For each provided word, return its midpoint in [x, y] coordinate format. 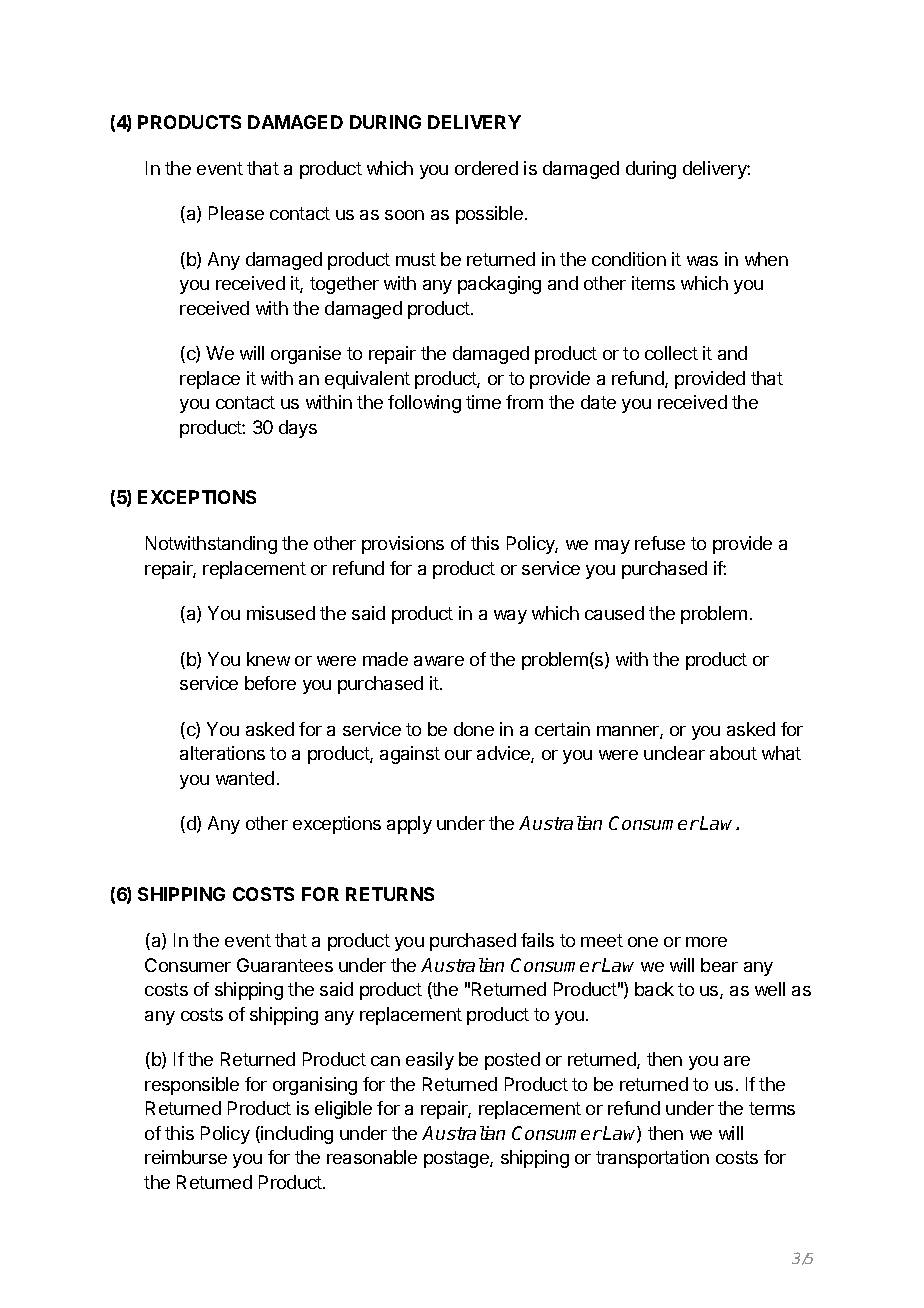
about [733, 753]
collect [671, 353]
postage [457, 1159]
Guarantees [285, 965]
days [298, 429]
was [702, 261]
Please [236, 213]
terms [772, 1108]
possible [489, 215]
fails [537, 940]
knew [268, 659]
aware [439, 661]
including [297, 1135]
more [706, 942]
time [483, 402]
